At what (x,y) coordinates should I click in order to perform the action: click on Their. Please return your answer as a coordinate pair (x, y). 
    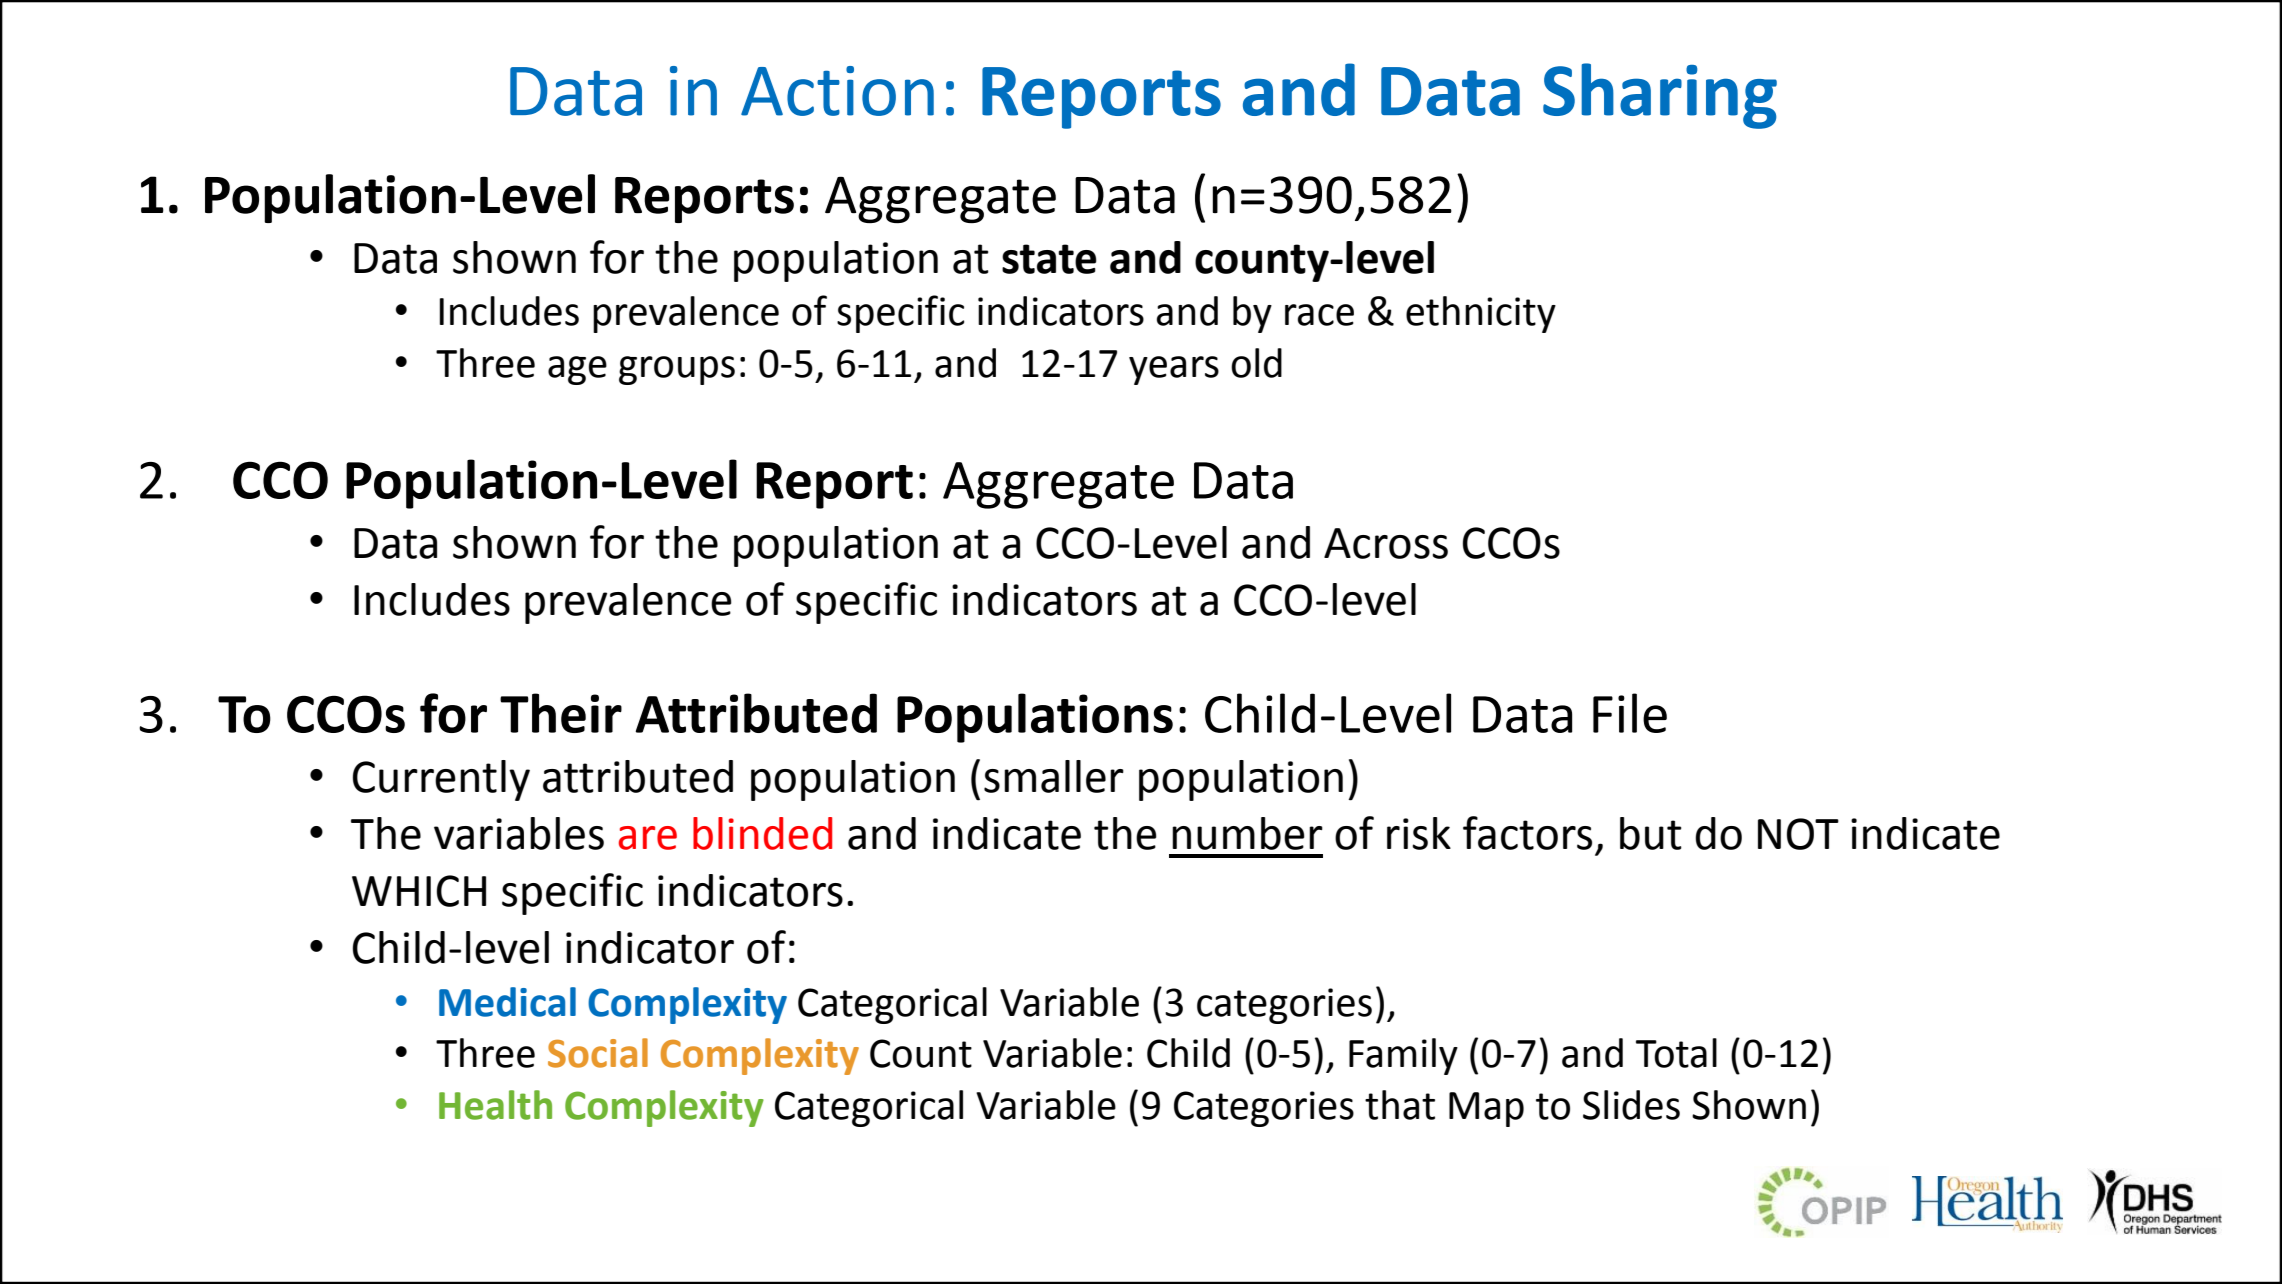
    Looking at the image, I should click on (561, 713).
